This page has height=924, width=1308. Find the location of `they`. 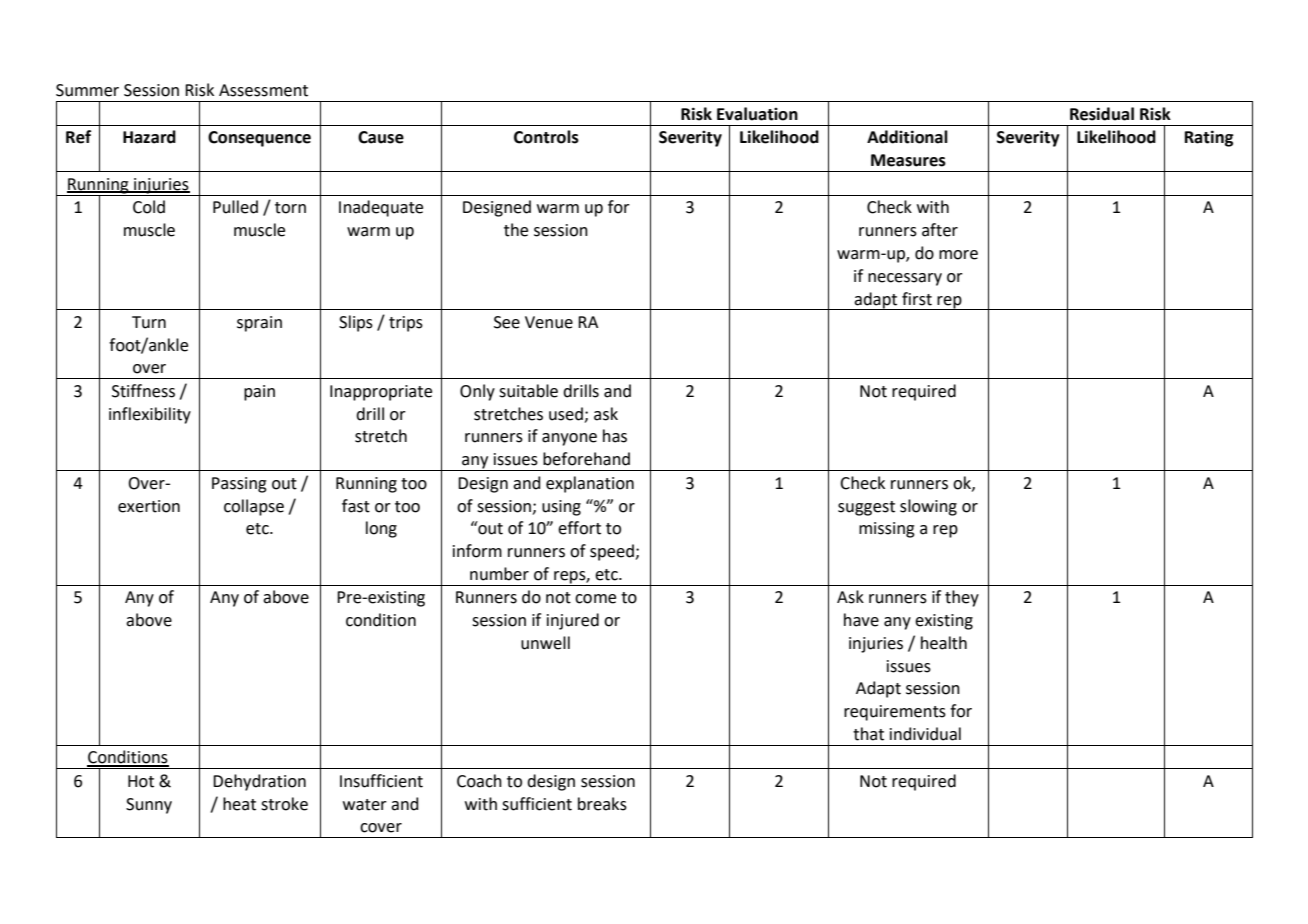

they is located at coordinates (962, 598).
